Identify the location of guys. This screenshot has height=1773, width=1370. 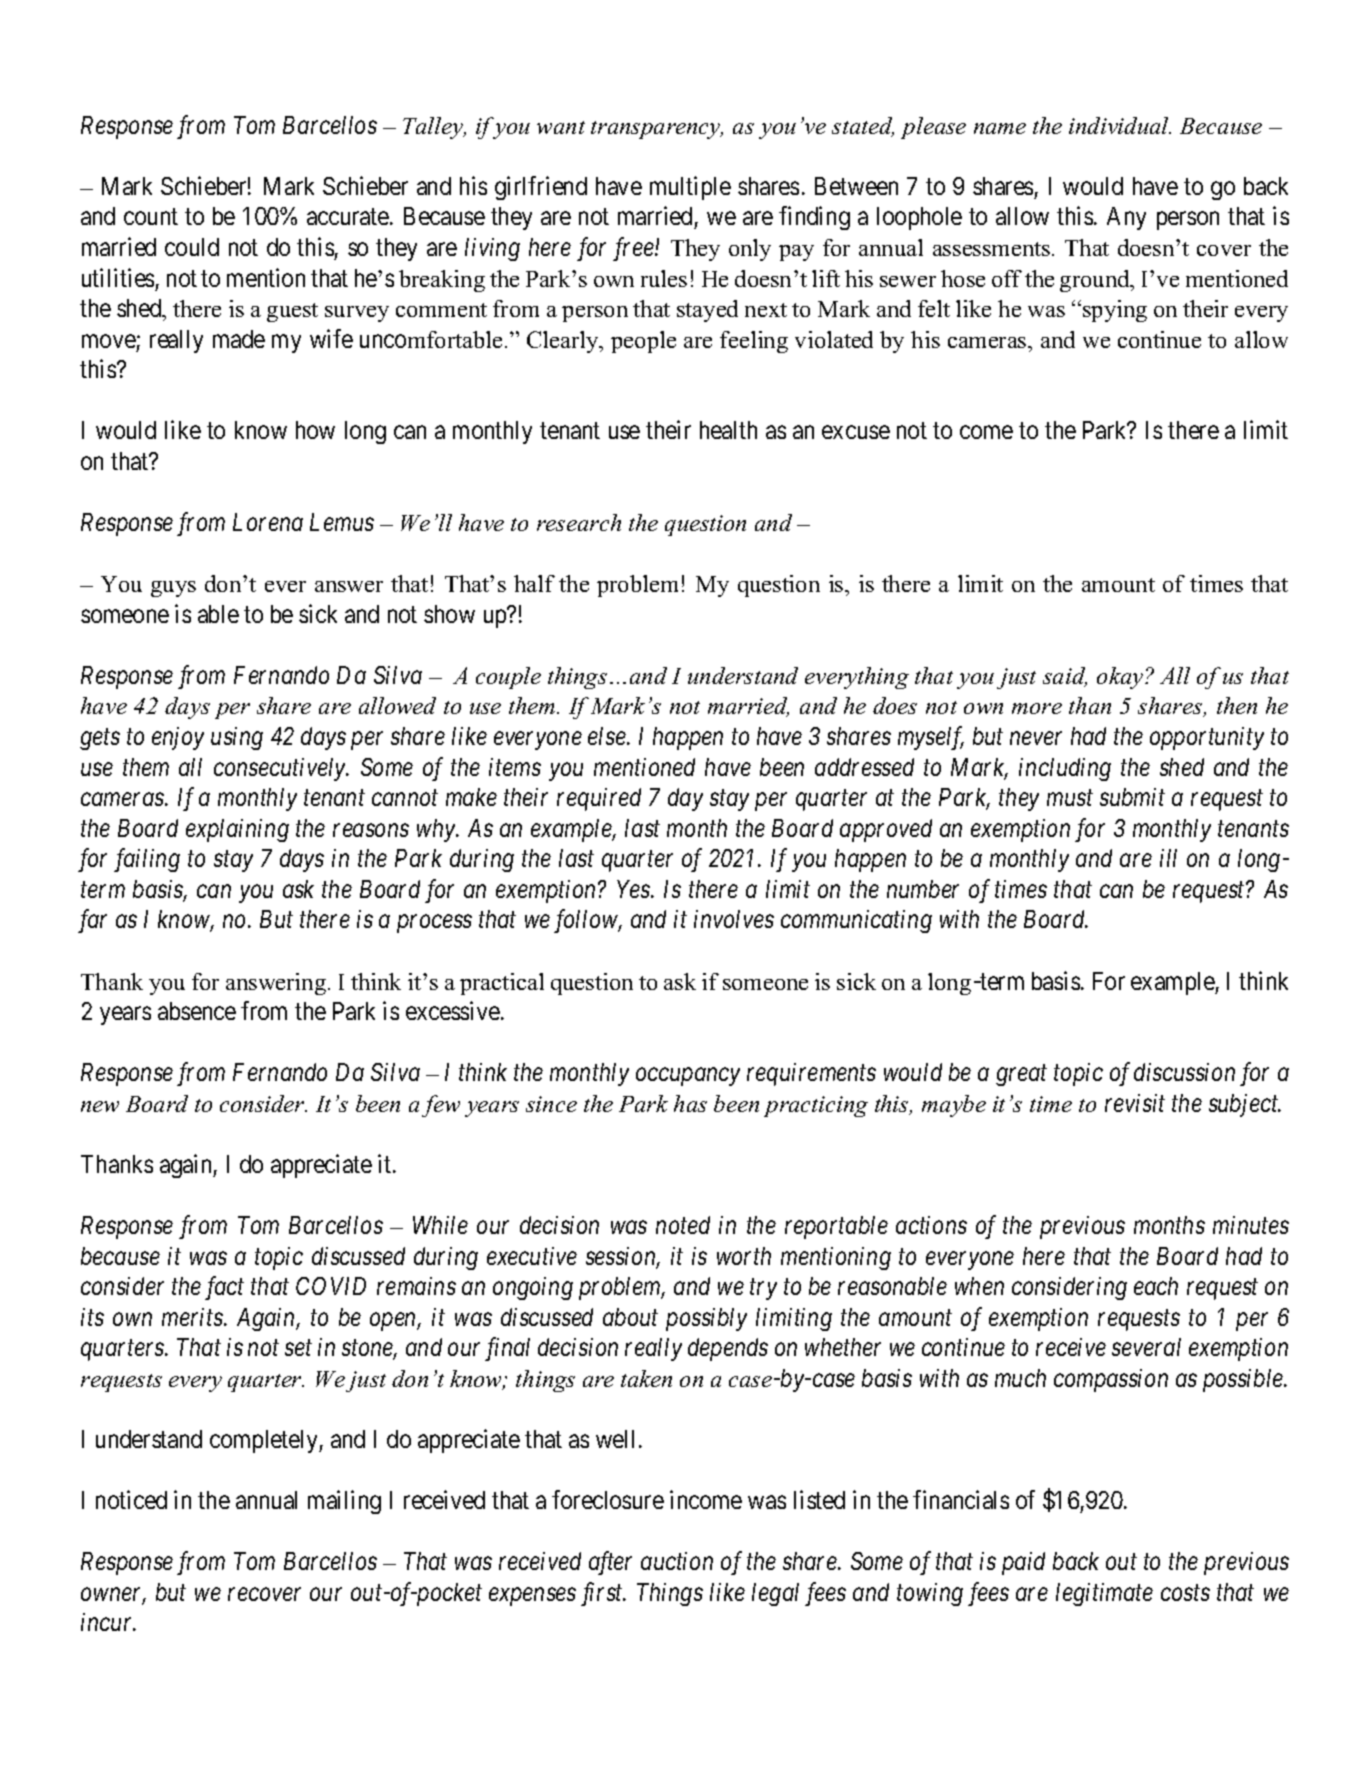
(173, 589).
